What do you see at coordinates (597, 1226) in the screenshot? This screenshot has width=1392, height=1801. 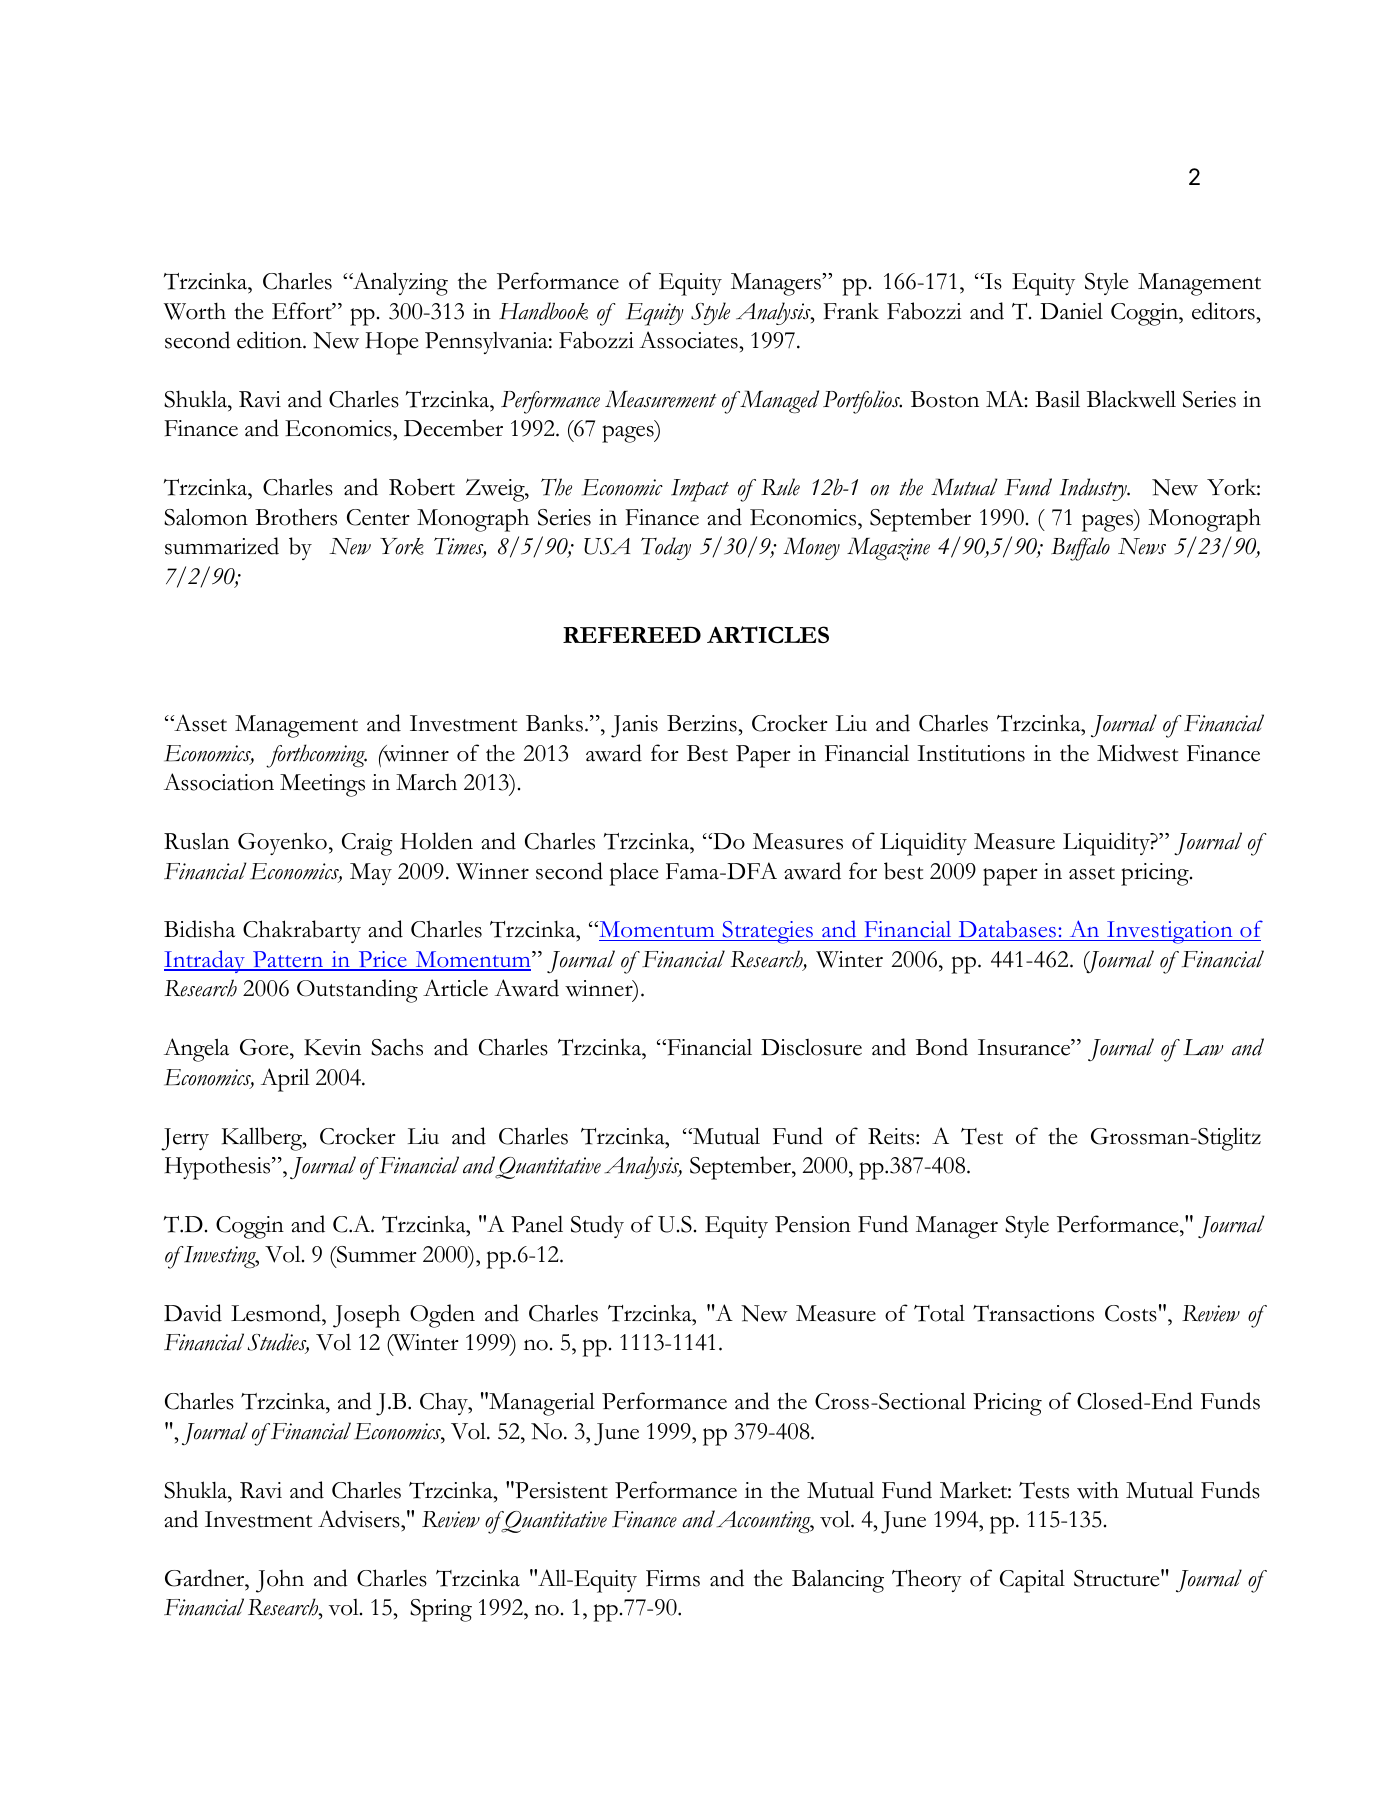 I see `Study` at bounding box center [597, 1226].
